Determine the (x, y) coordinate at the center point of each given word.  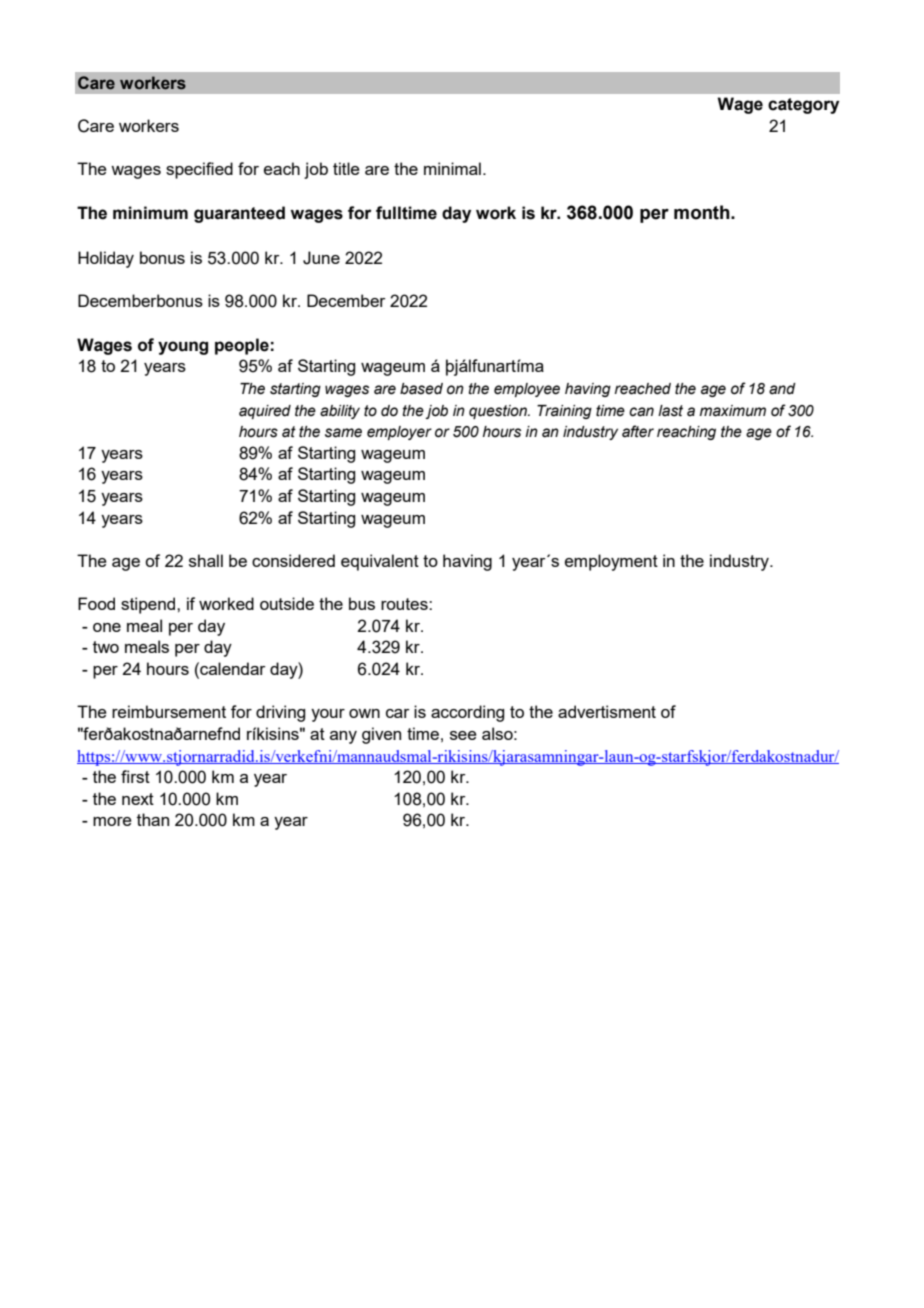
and (782, 389)
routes (405, 604)
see (463, 735)
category (803, 106)
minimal (452, 168)
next (138, 799)
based (421, 389)
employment (611, 562)
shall (206, 560)
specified (199, 170)
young (183, 348)
